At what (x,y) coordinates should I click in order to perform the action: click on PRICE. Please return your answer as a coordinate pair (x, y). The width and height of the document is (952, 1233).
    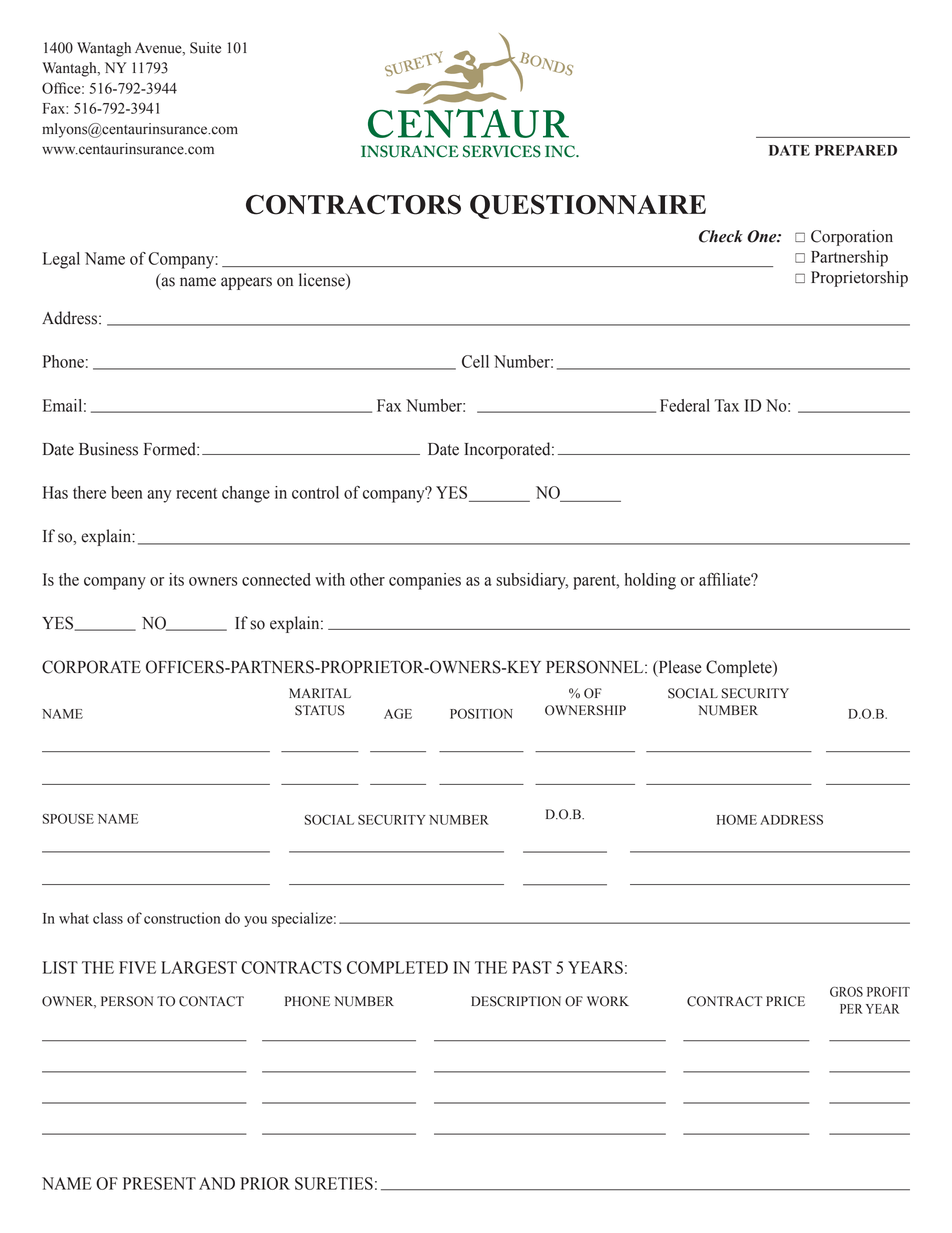
    Looking at the image, I should click on (785, 1001).
